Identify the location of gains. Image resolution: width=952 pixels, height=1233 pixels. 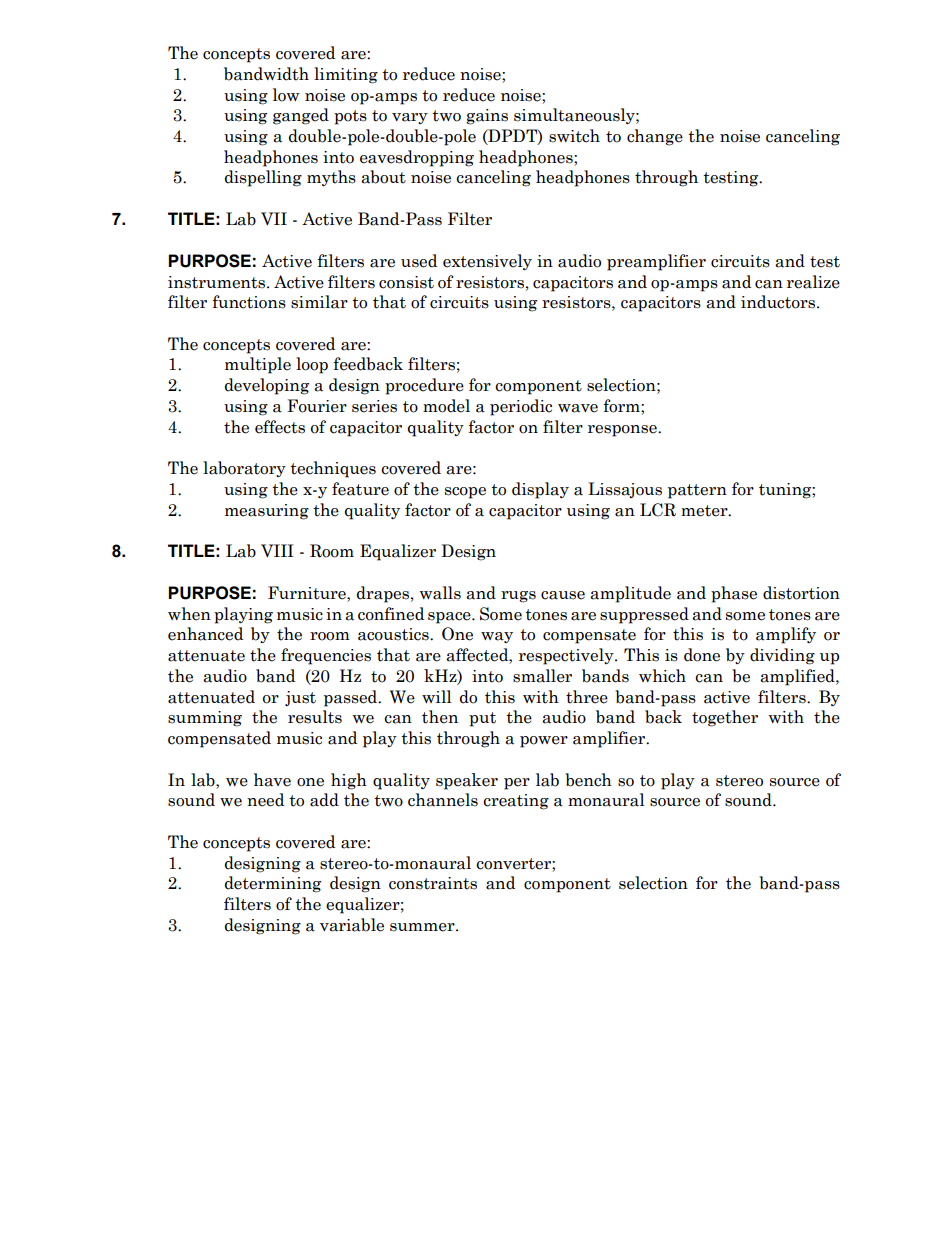
(487, 117).
